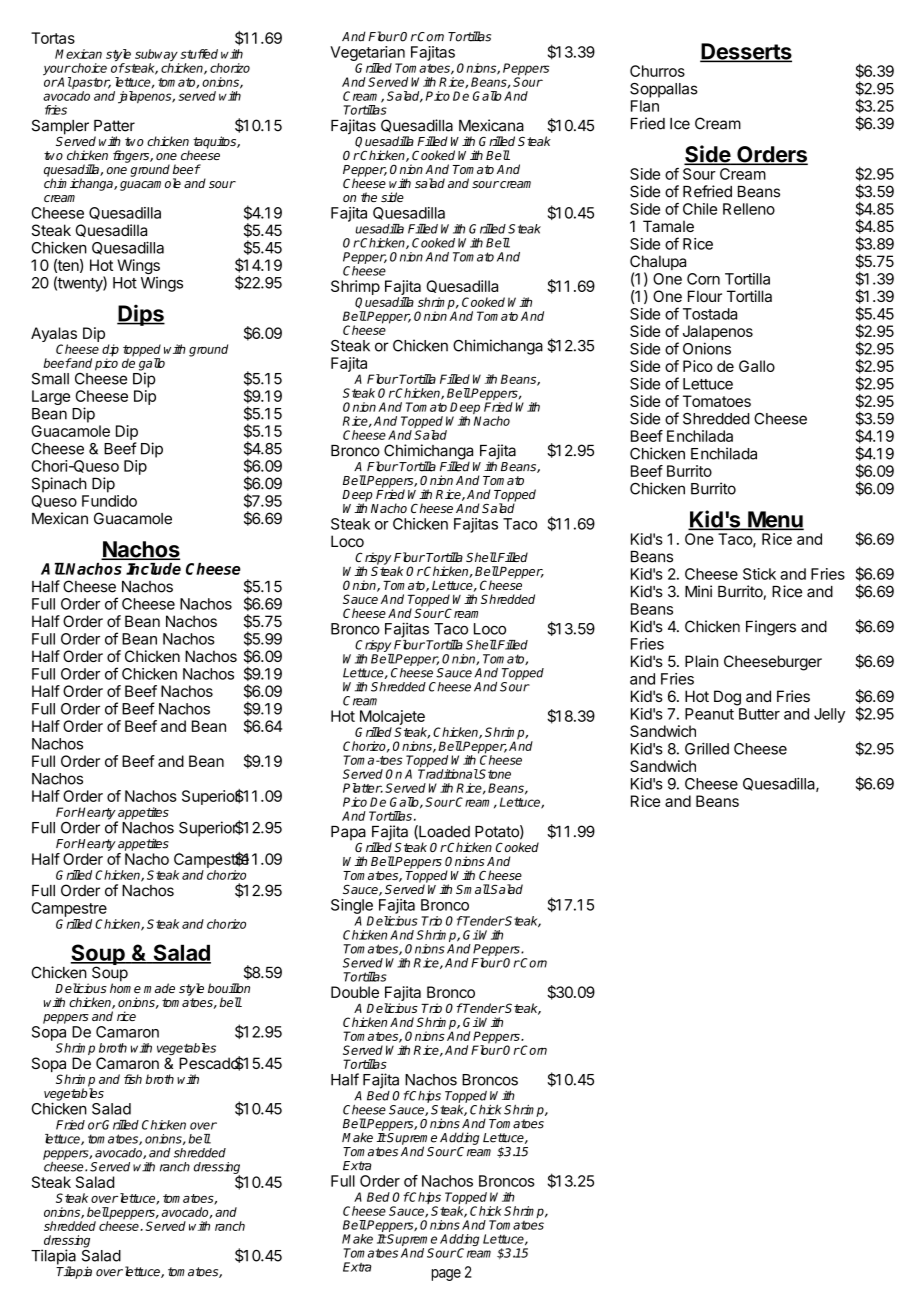 This image has width=924, height=1308. I want to click on Papa, so click(348, 834).
